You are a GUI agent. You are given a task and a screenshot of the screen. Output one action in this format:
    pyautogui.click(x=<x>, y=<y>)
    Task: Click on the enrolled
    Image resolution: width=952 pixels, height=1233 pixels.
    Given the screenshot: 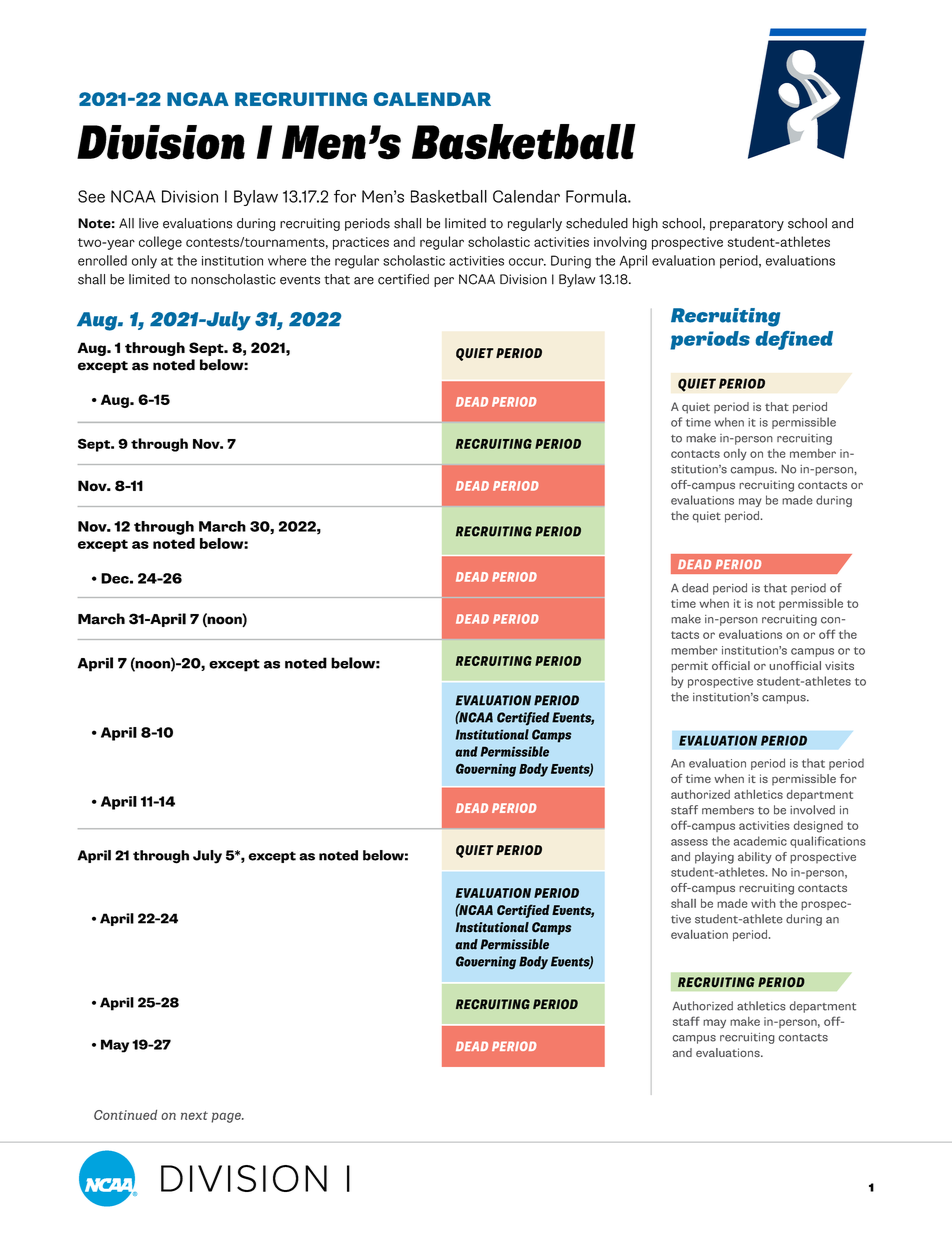 What is the action you would take?
    pyautogui.click(x=102, y=260)
